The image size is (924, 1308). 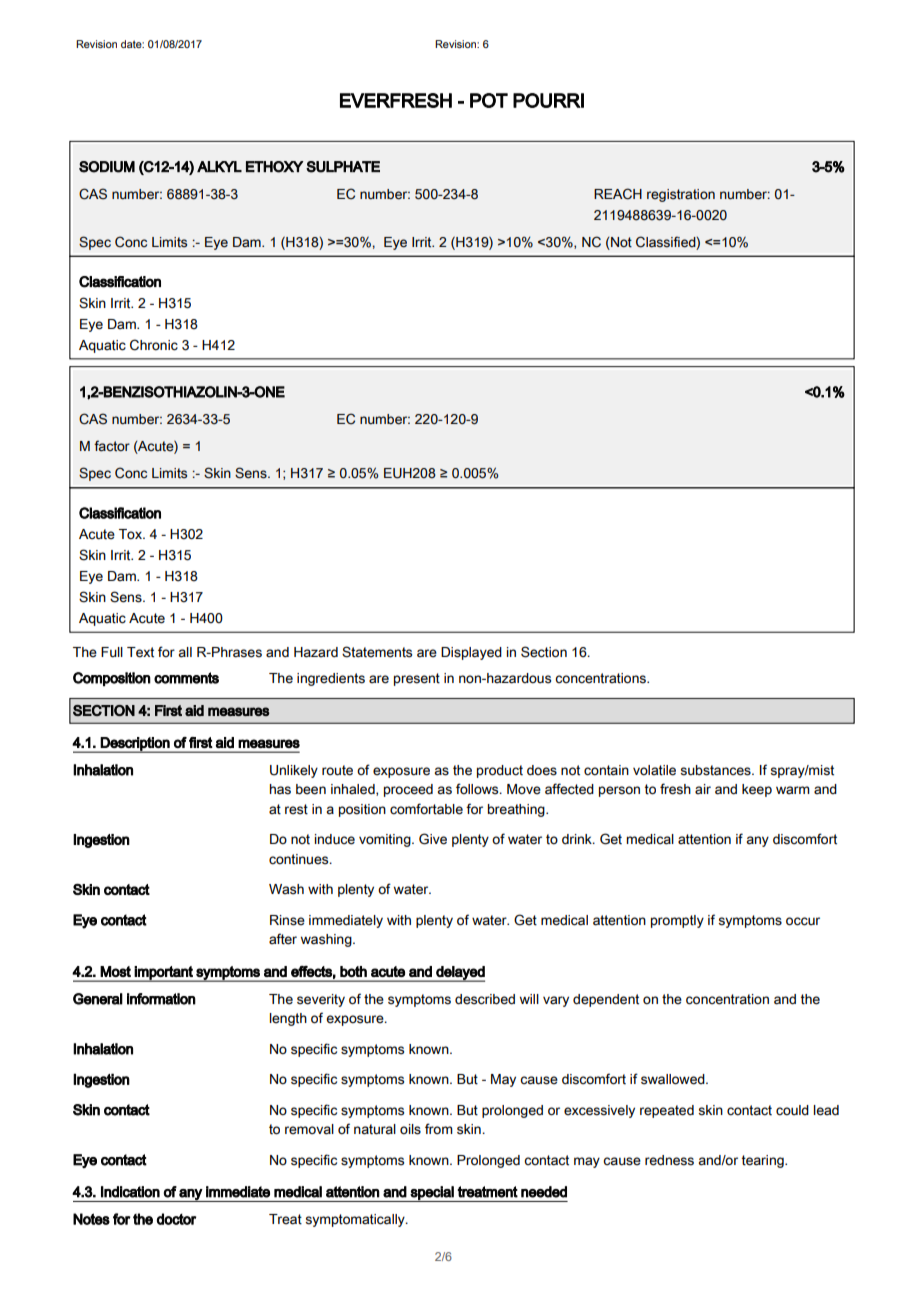 What do you see at coordinates (433, 839) in the screenshot?
I see `Give` at bounding box center [433, 839].
